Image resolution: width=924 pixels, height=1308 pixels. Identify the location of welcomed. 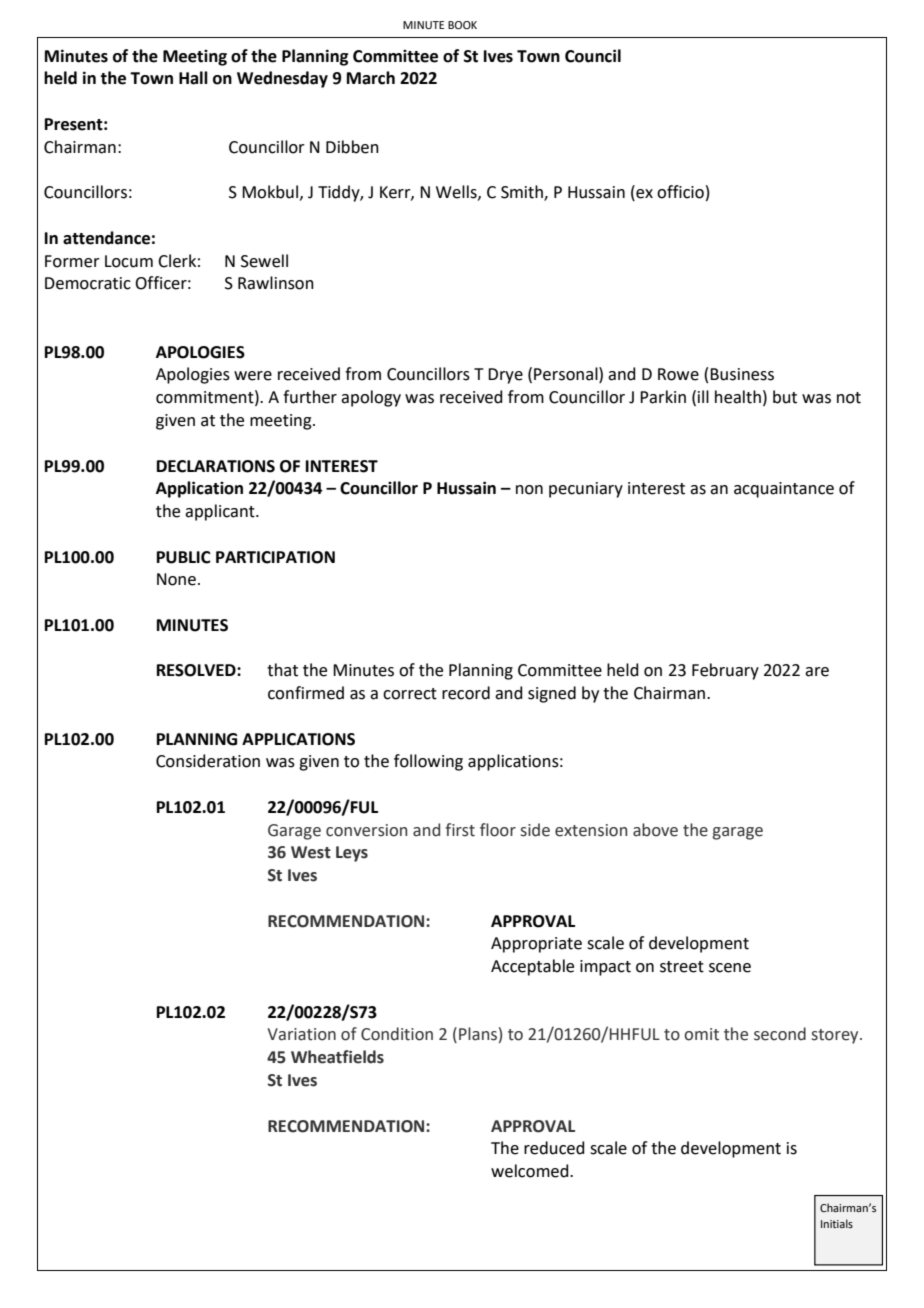
(531, 1171).
